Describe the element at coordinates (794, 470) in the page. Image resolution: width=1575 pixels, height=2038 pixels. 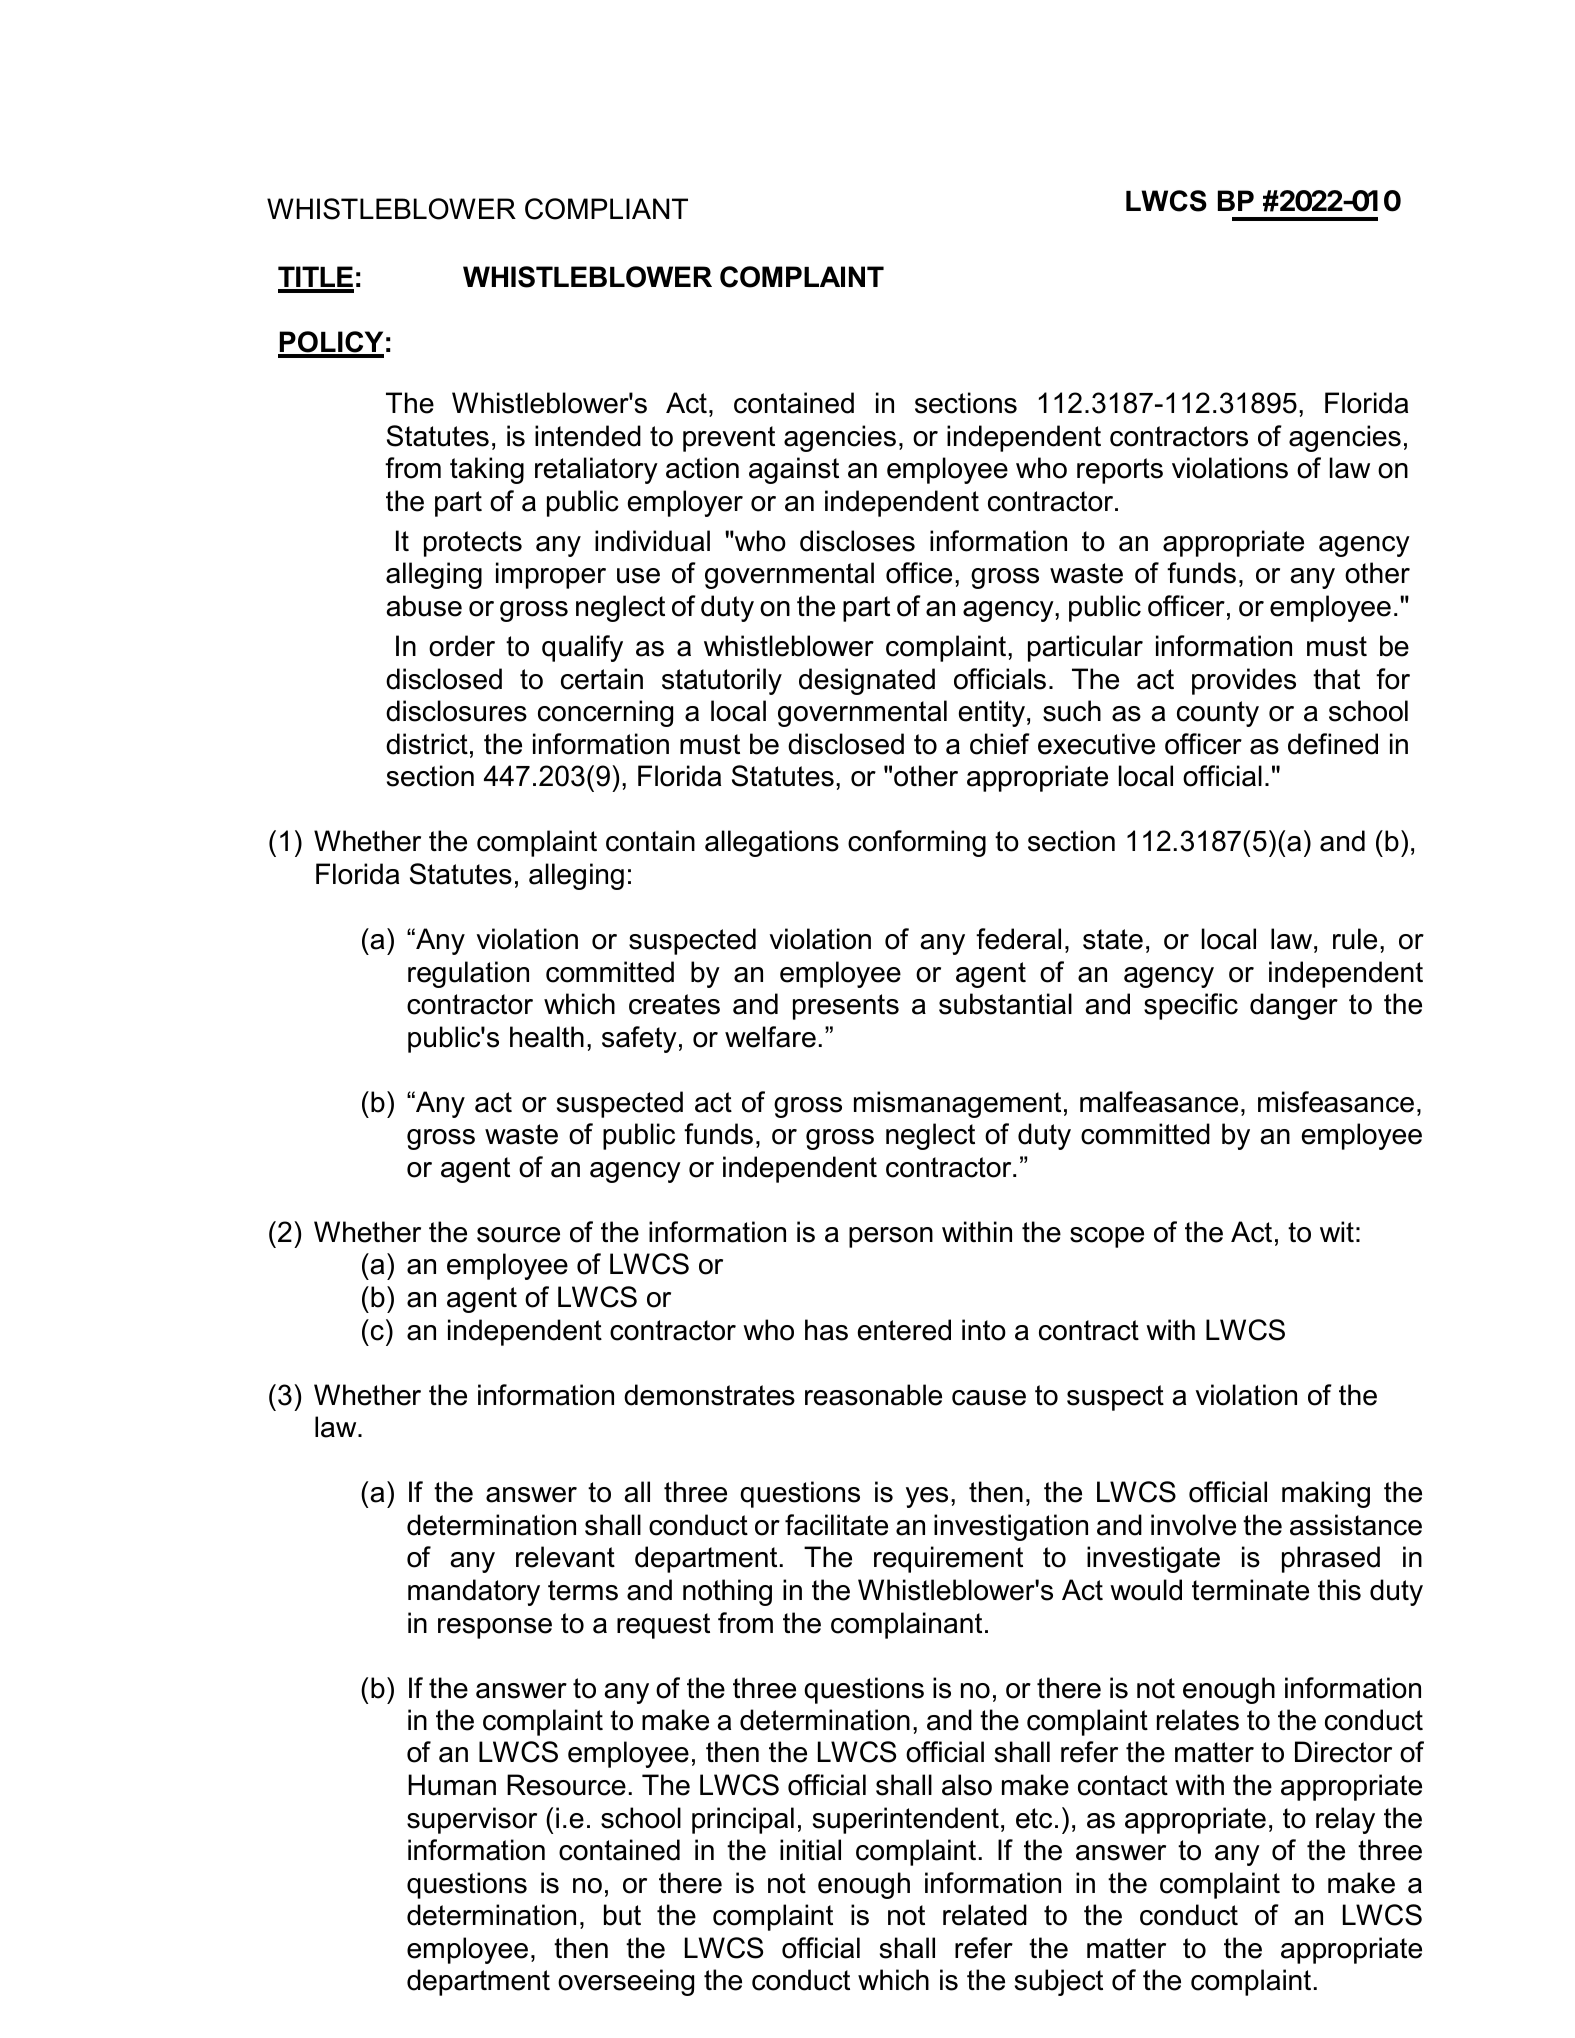
I see `against` at that location.
